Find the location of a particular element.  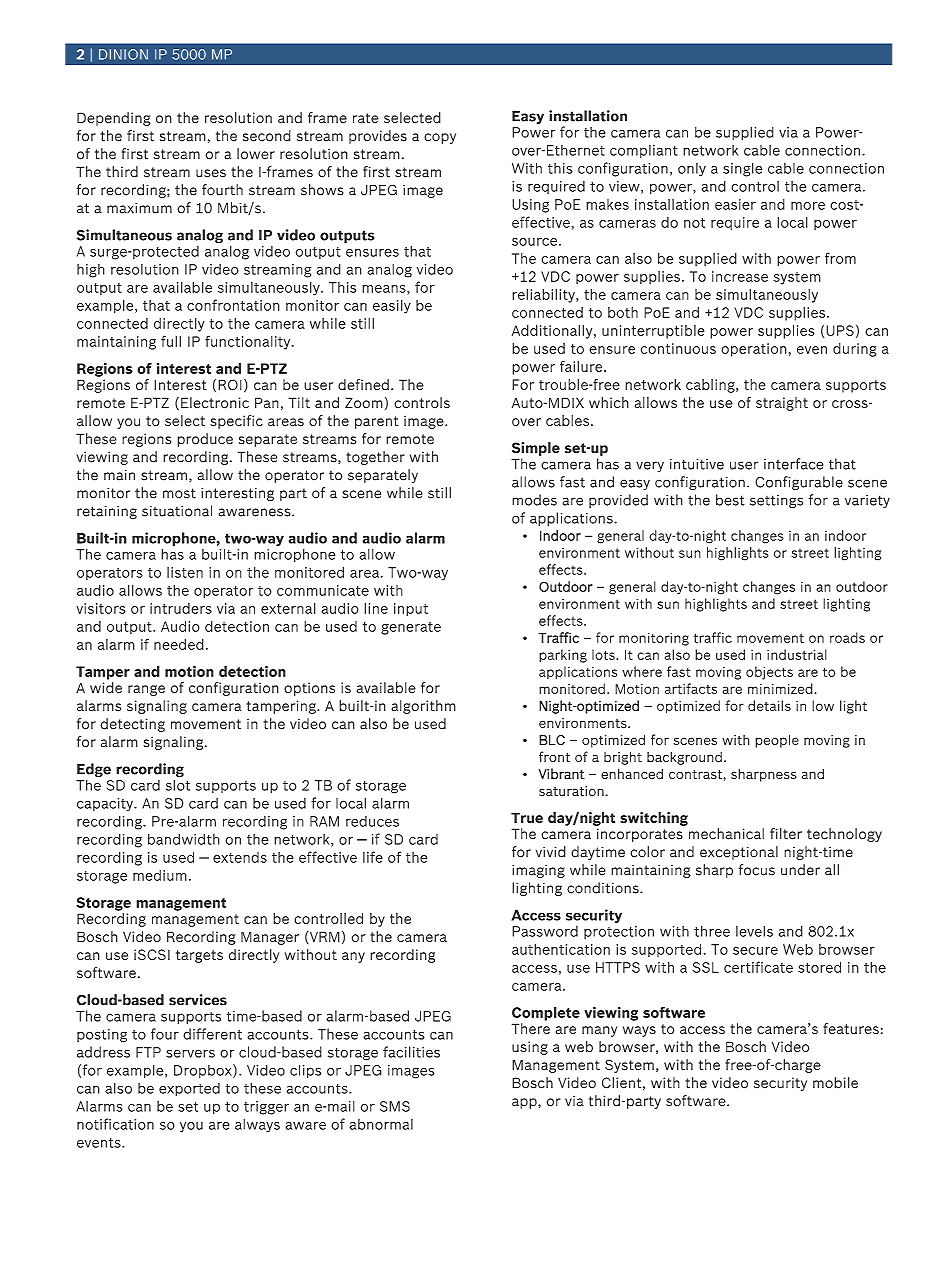

industrial is located at coordinates (797, 654).
